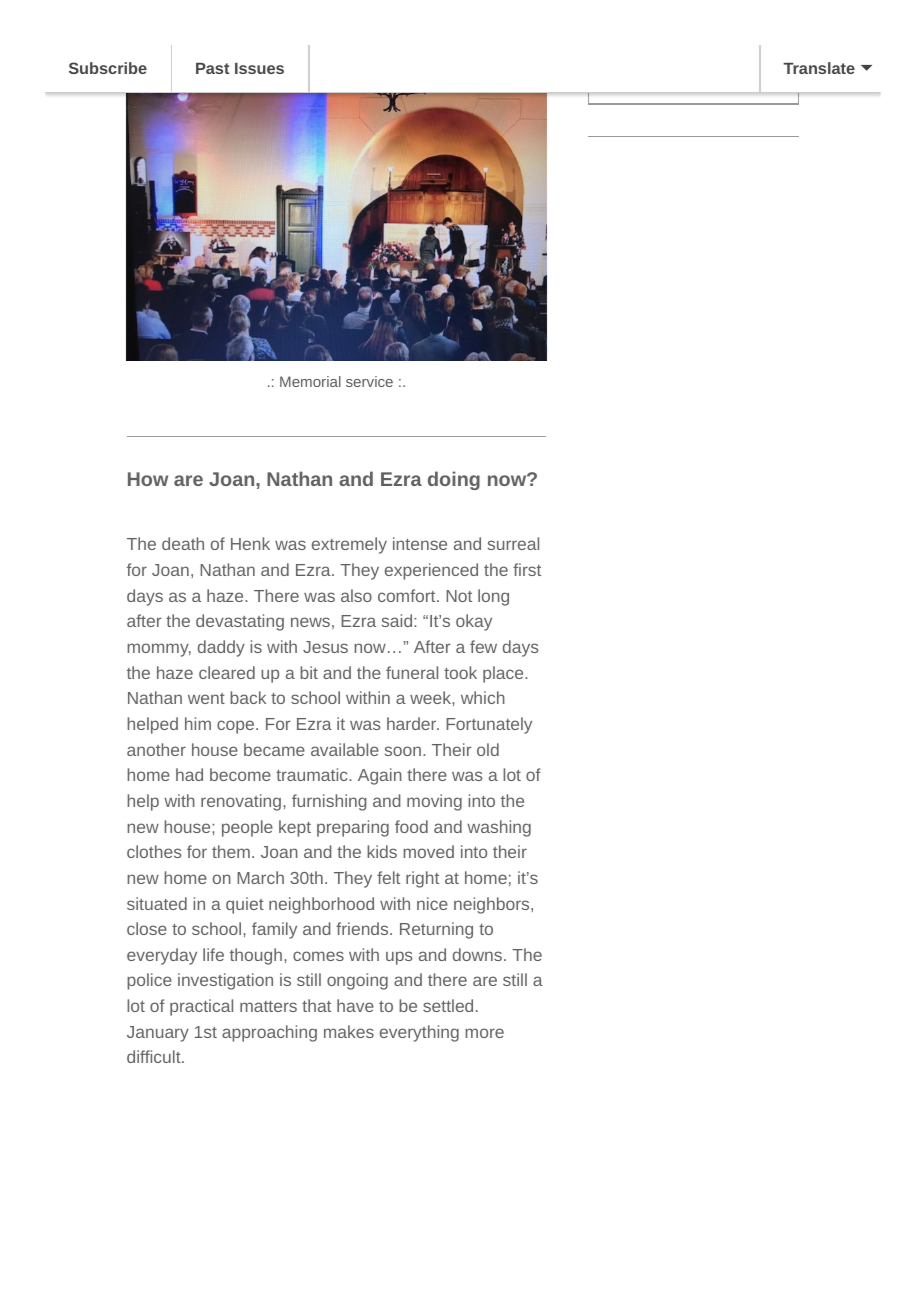  Describe the element at coordinates (201, 1007) in the document. I see `practical` at that location.
